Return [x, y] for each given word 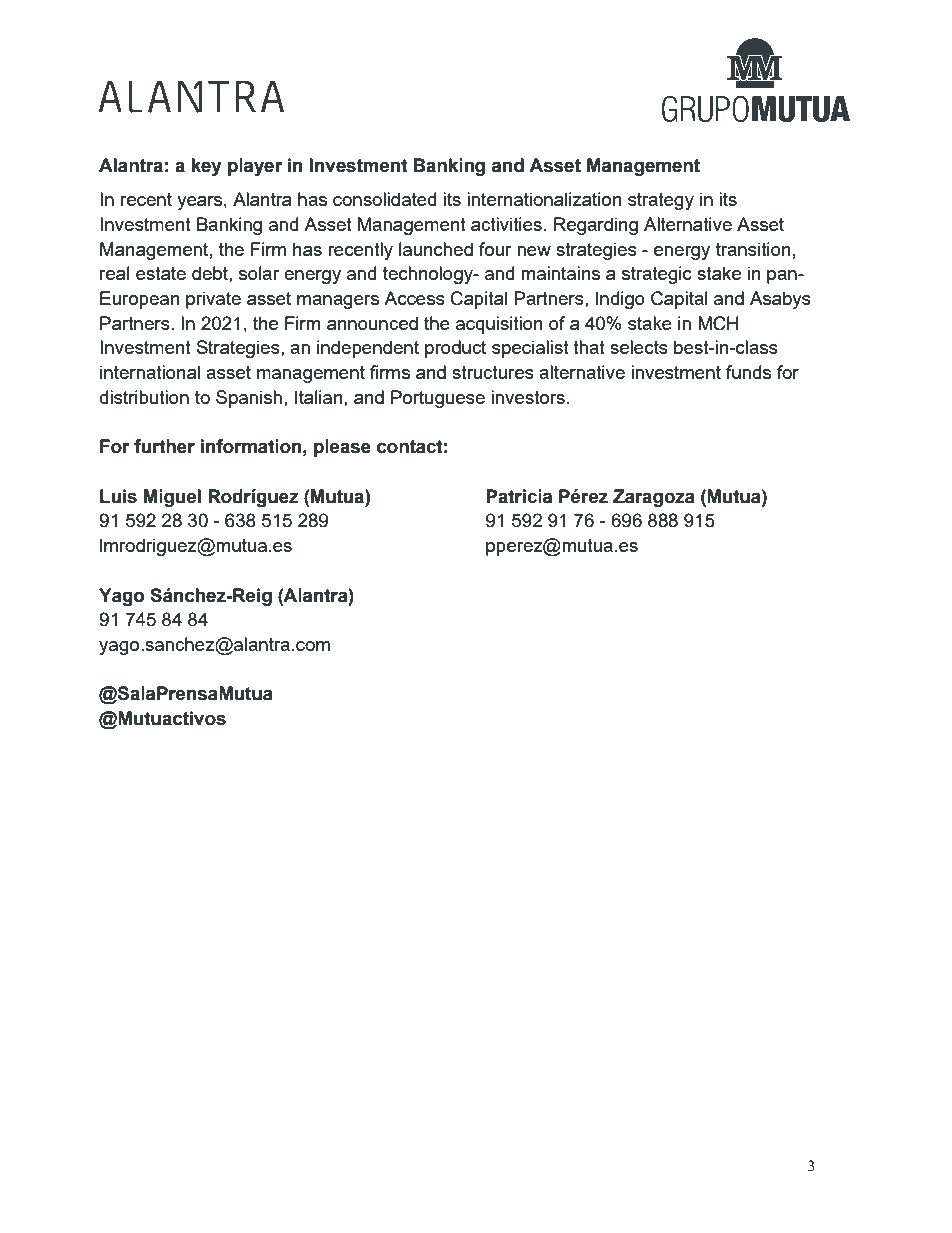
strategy [661, 201]
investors [528, 397]
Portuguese [438, 399]
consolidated [384, 199]
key [206, 167]
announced [372, 323]
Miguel [172, 498]
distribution [144, 397]
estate [161, 273]
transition [753, 249]
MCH [718, 323]
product [455, 349]
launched [436, 249]
